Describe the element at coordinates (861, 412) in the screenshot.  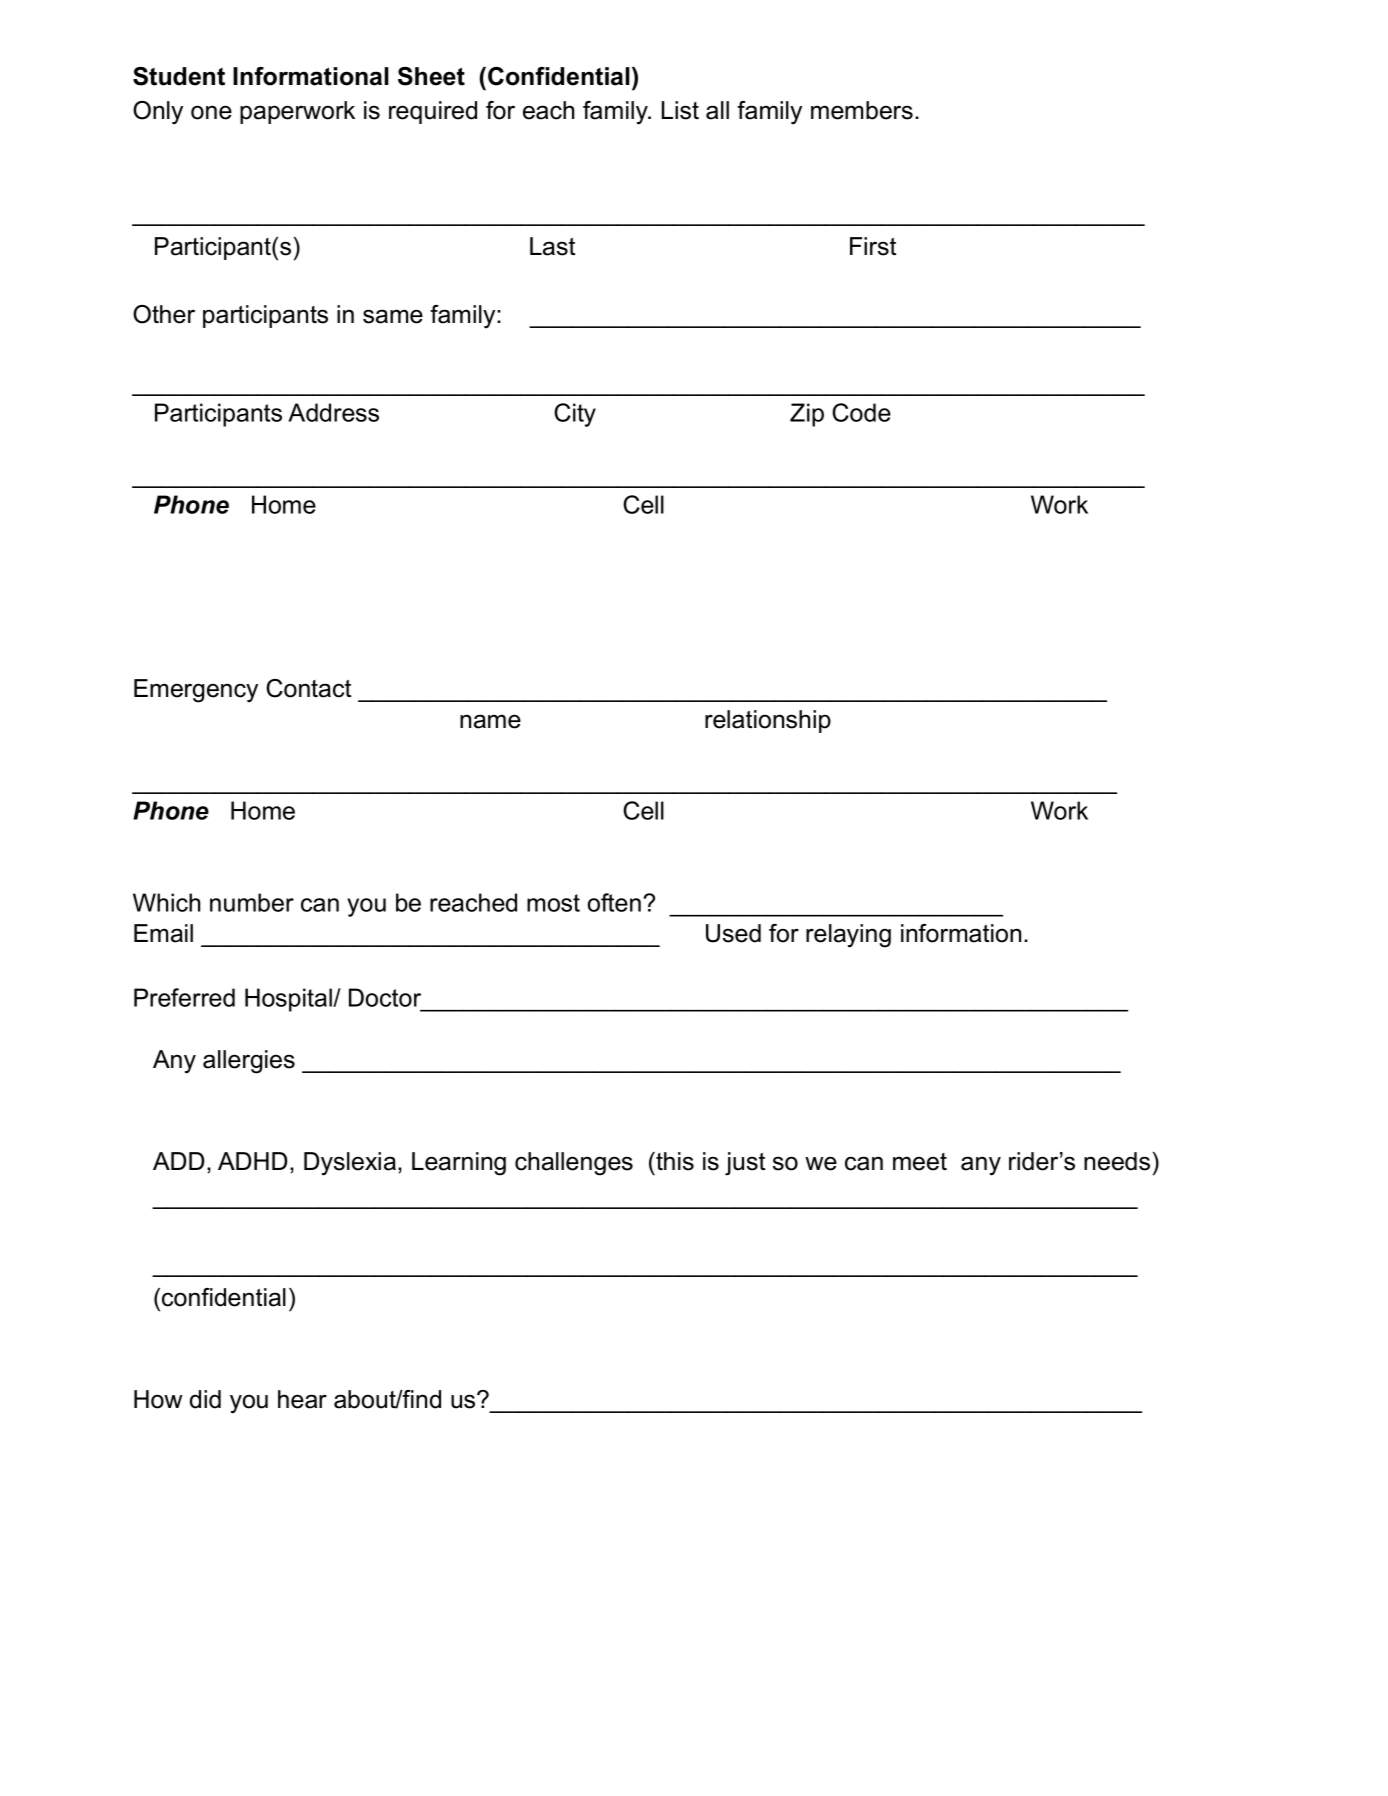
I see `Code` at that location.
